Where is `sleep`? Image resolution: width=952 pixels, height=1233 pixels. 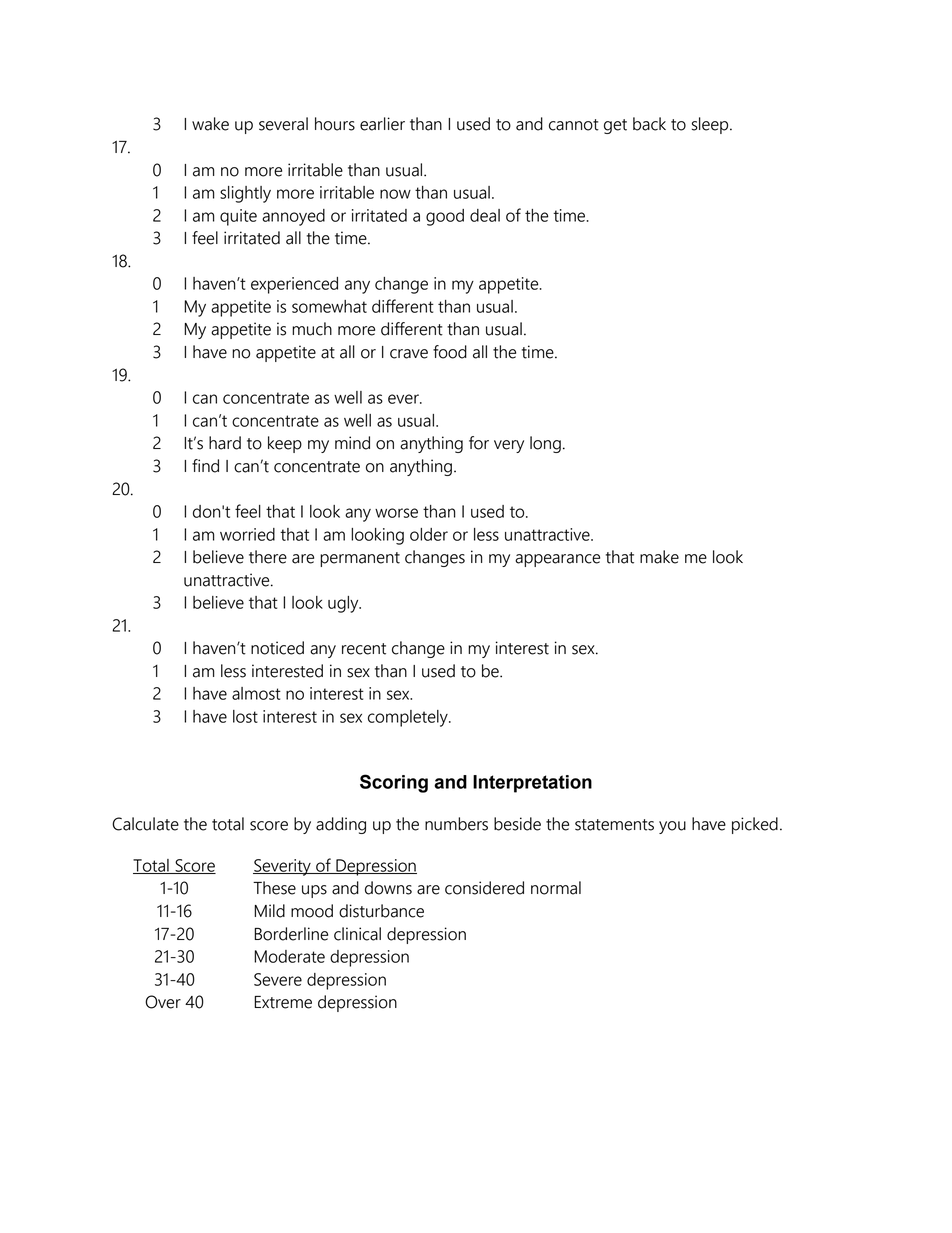
sleep is located at coordinates (711, 125).
